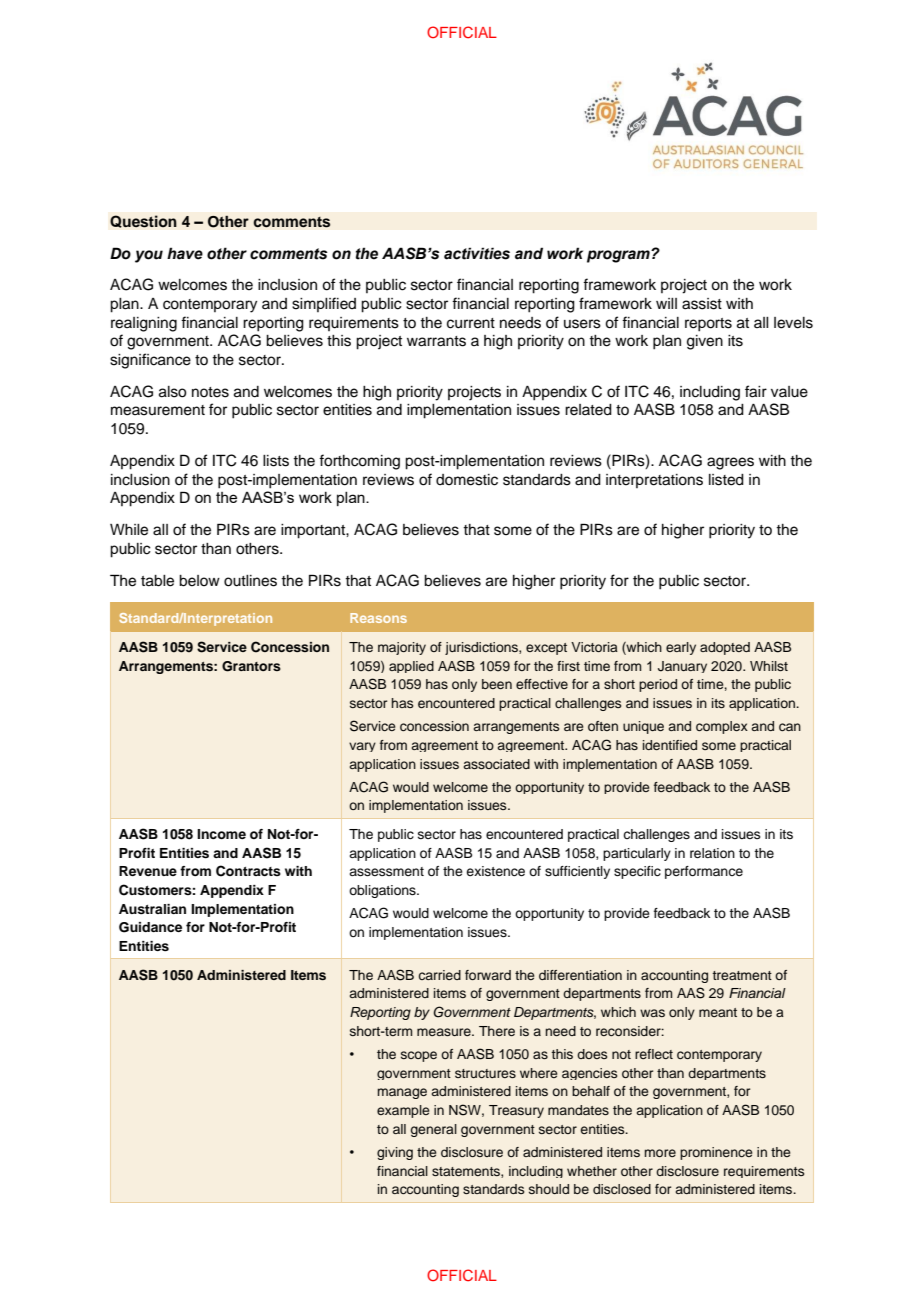 The width and height of the screenshot is (924, 1308). Describe the element at coordinates (477, 253) in the screenshot. I see `activities` at that location.
